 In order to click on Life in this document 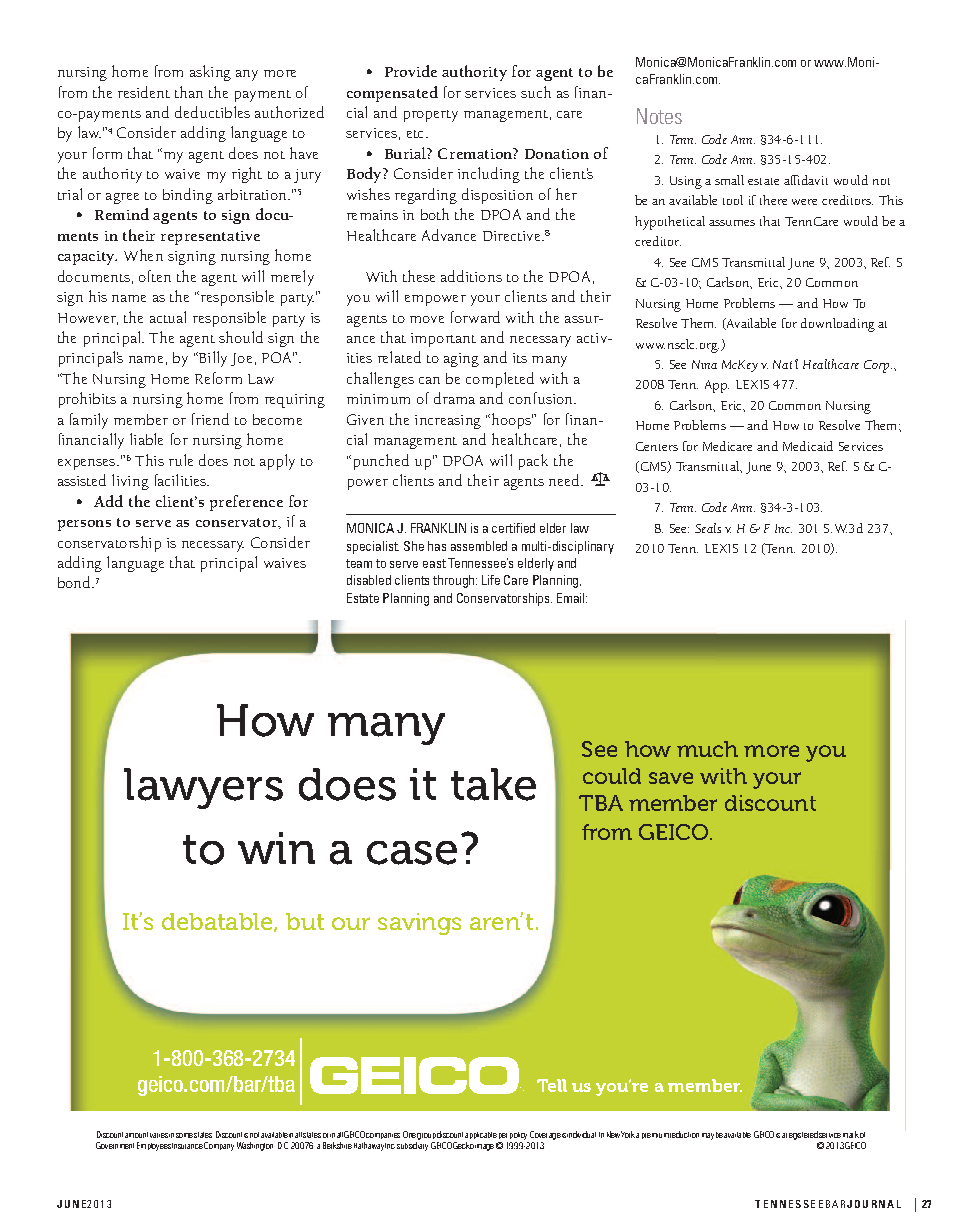, I will do `click(491, 580)`.
